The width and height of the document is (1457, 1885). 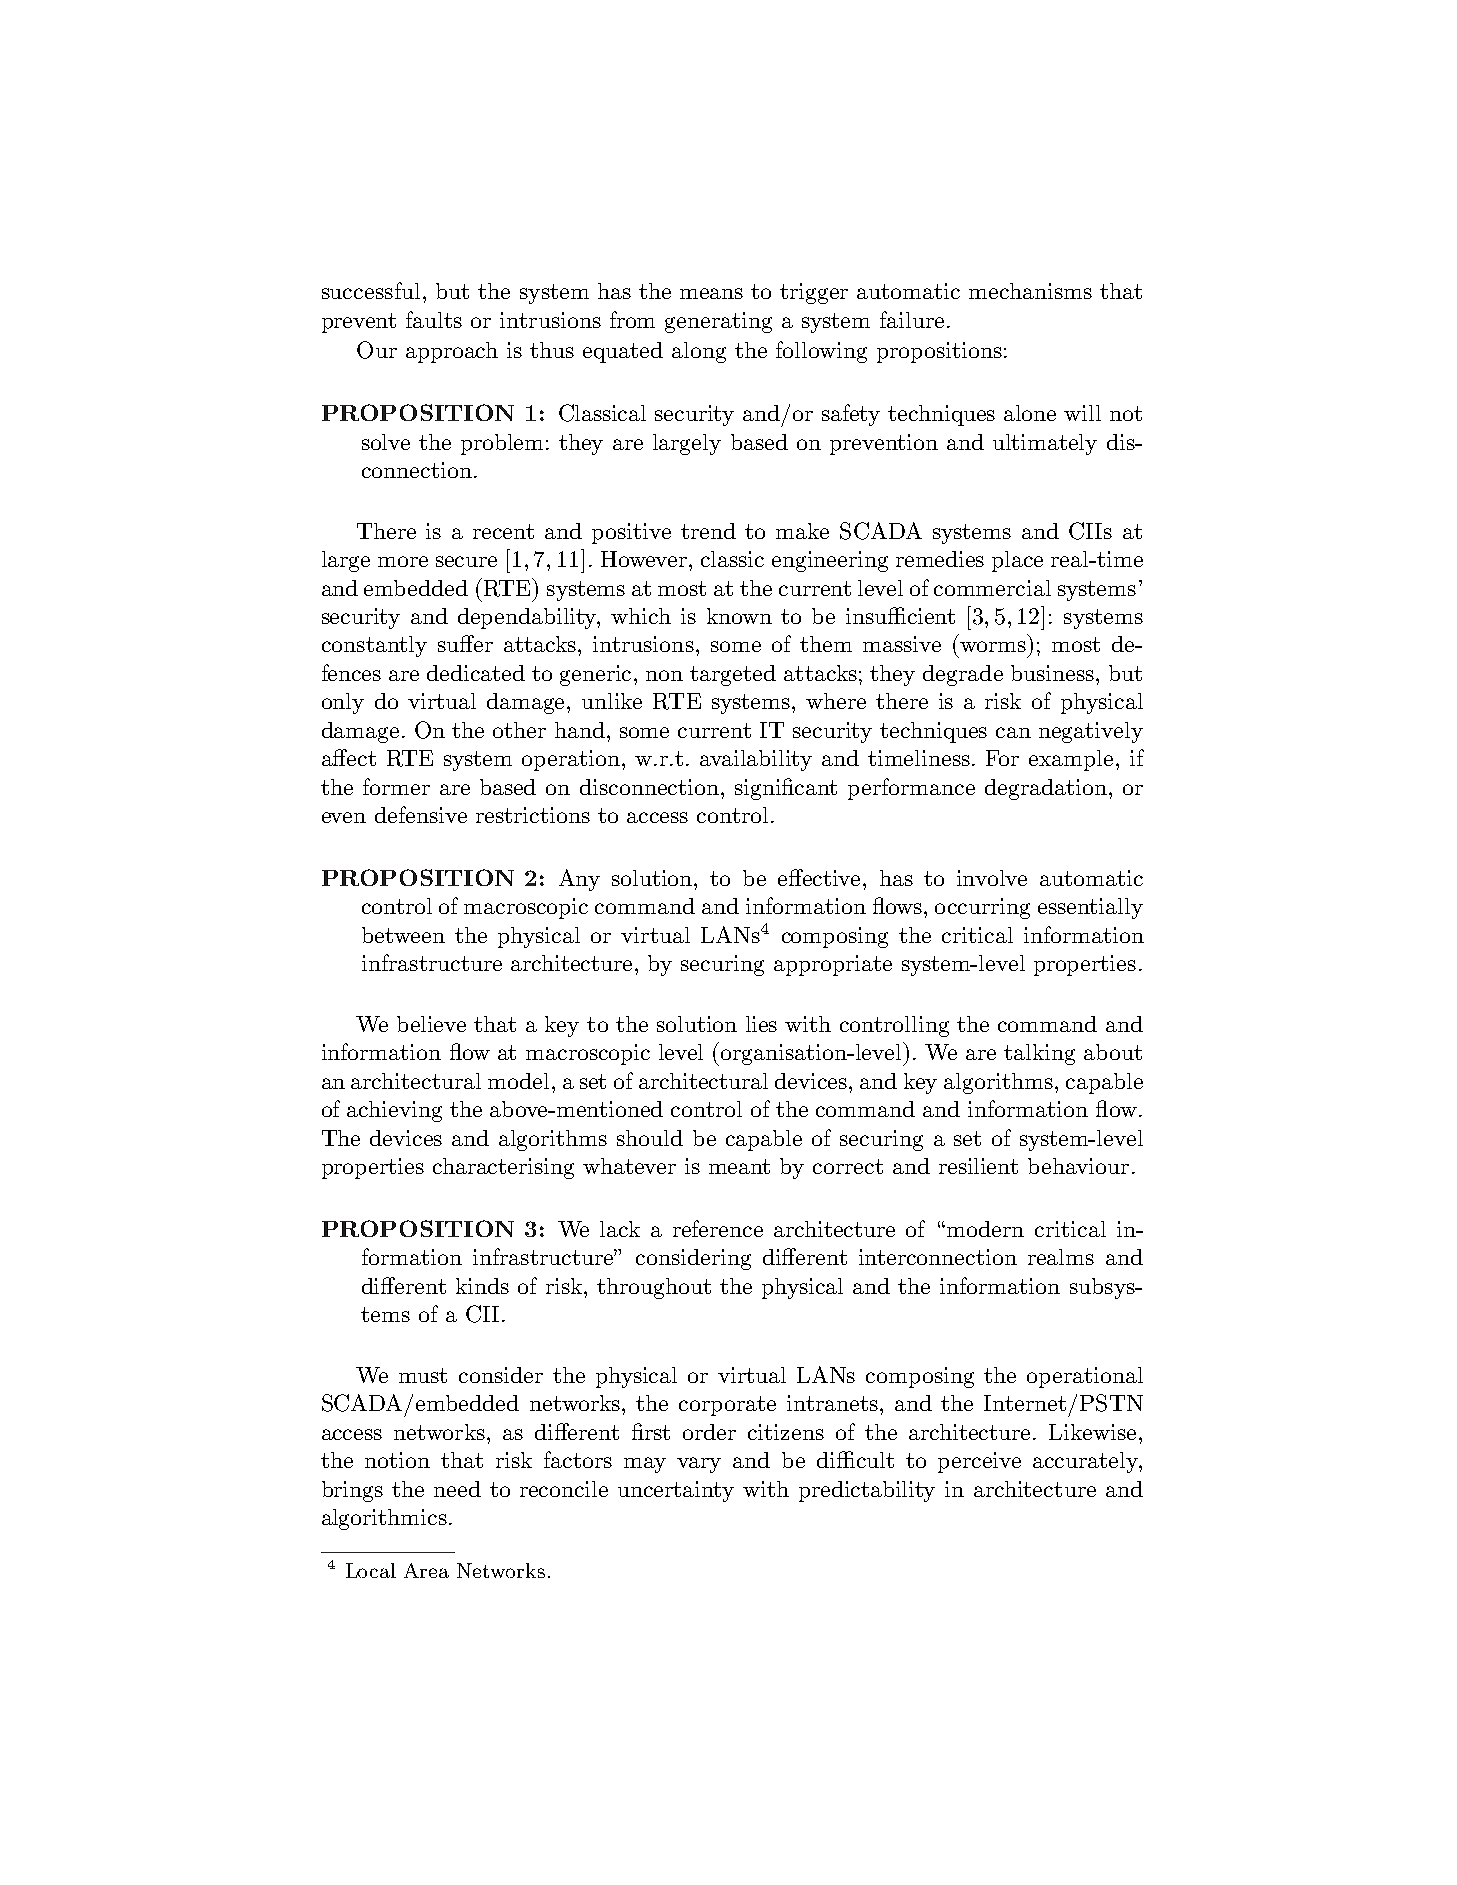 What do you see at coordinates (1030, 291) in the document?
I see `mechanisms` at bounding box center [1030, 291].
